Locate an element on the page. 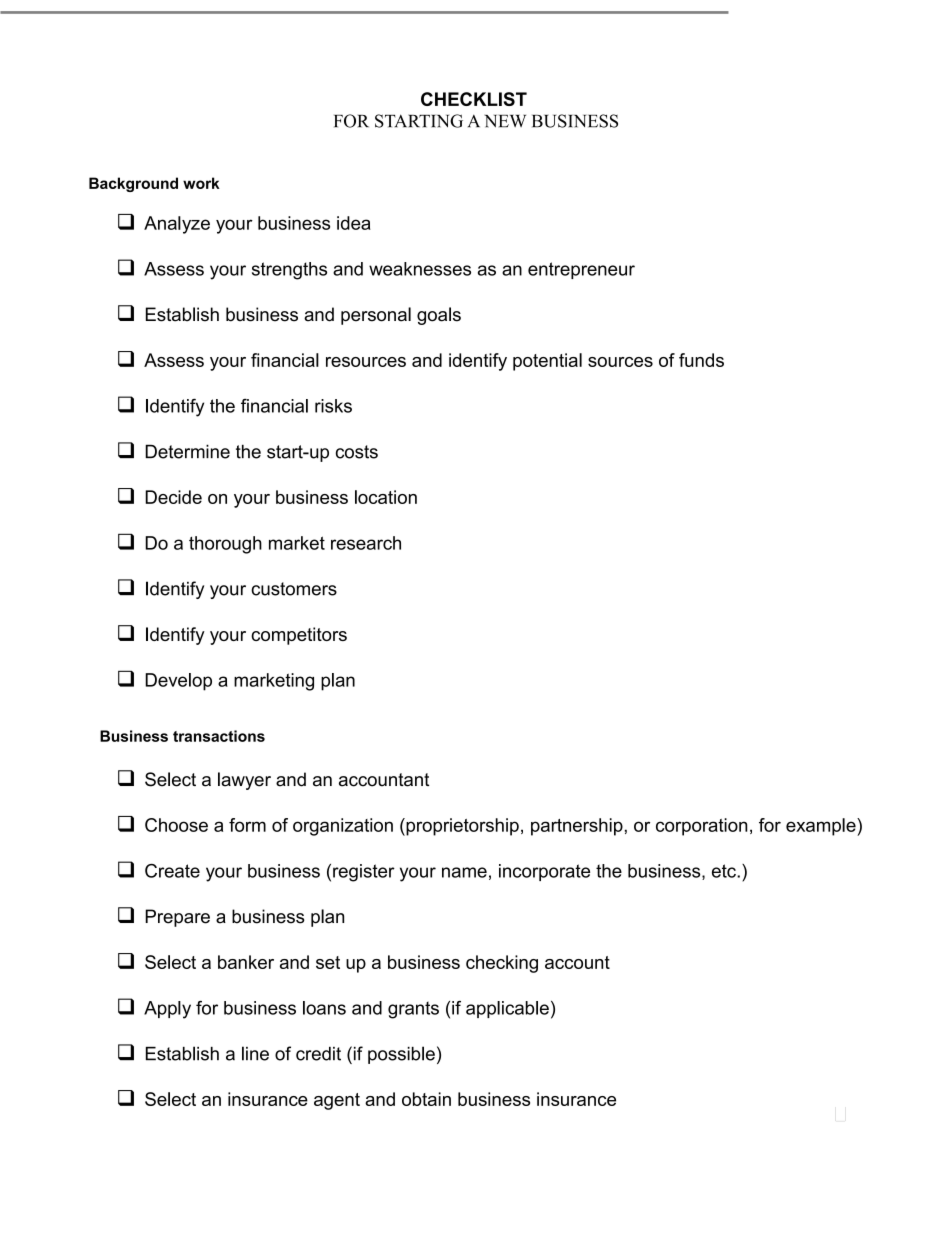 The height and width of the page is (1233, 952). NEW is located at coordinates (505, 121).
